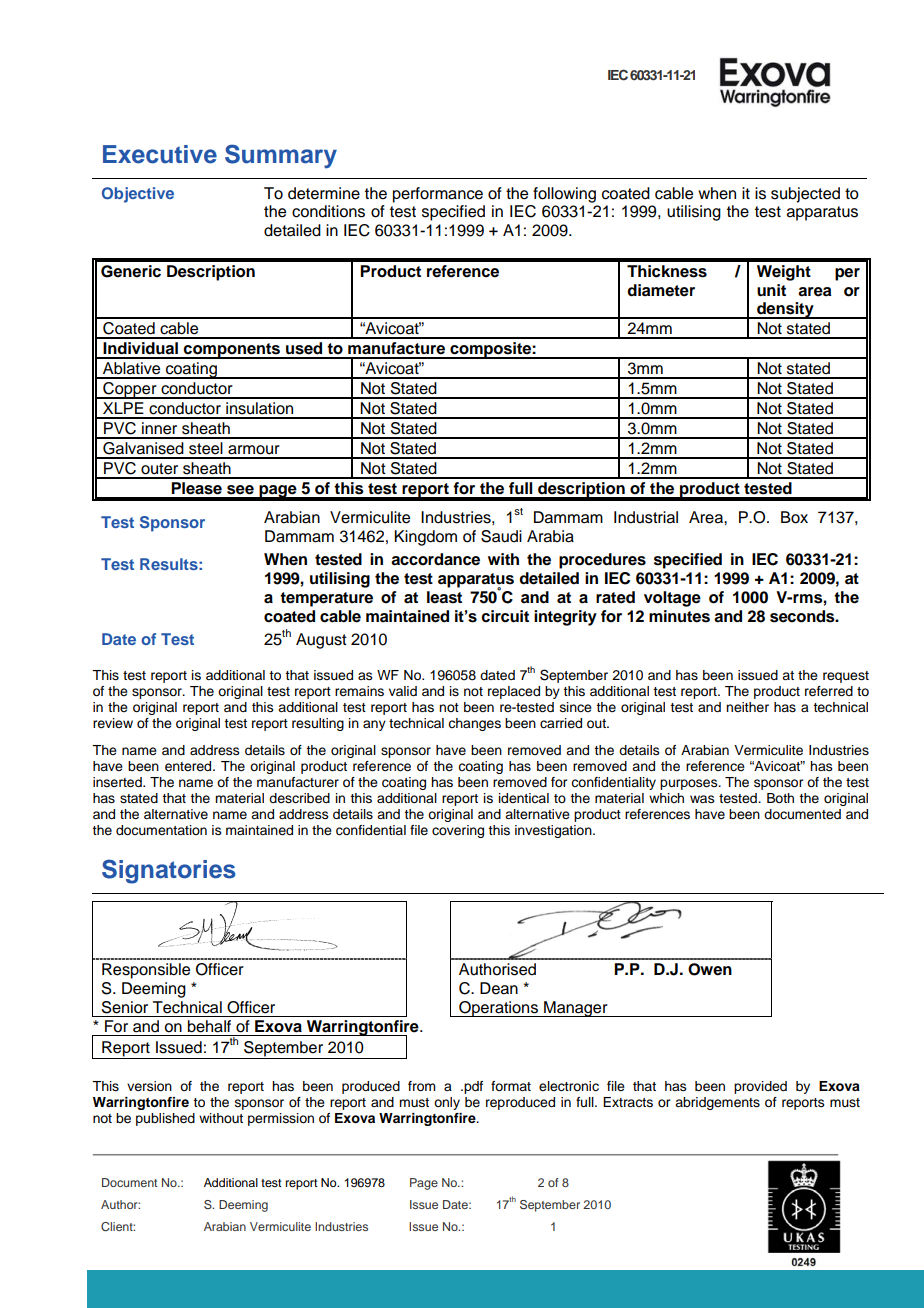 The width and height of the screenshot is (924, 1308). What do you see at coordinates (458, 831) in the screenshot?
I see `covering` at bounding box center [458, 831].
